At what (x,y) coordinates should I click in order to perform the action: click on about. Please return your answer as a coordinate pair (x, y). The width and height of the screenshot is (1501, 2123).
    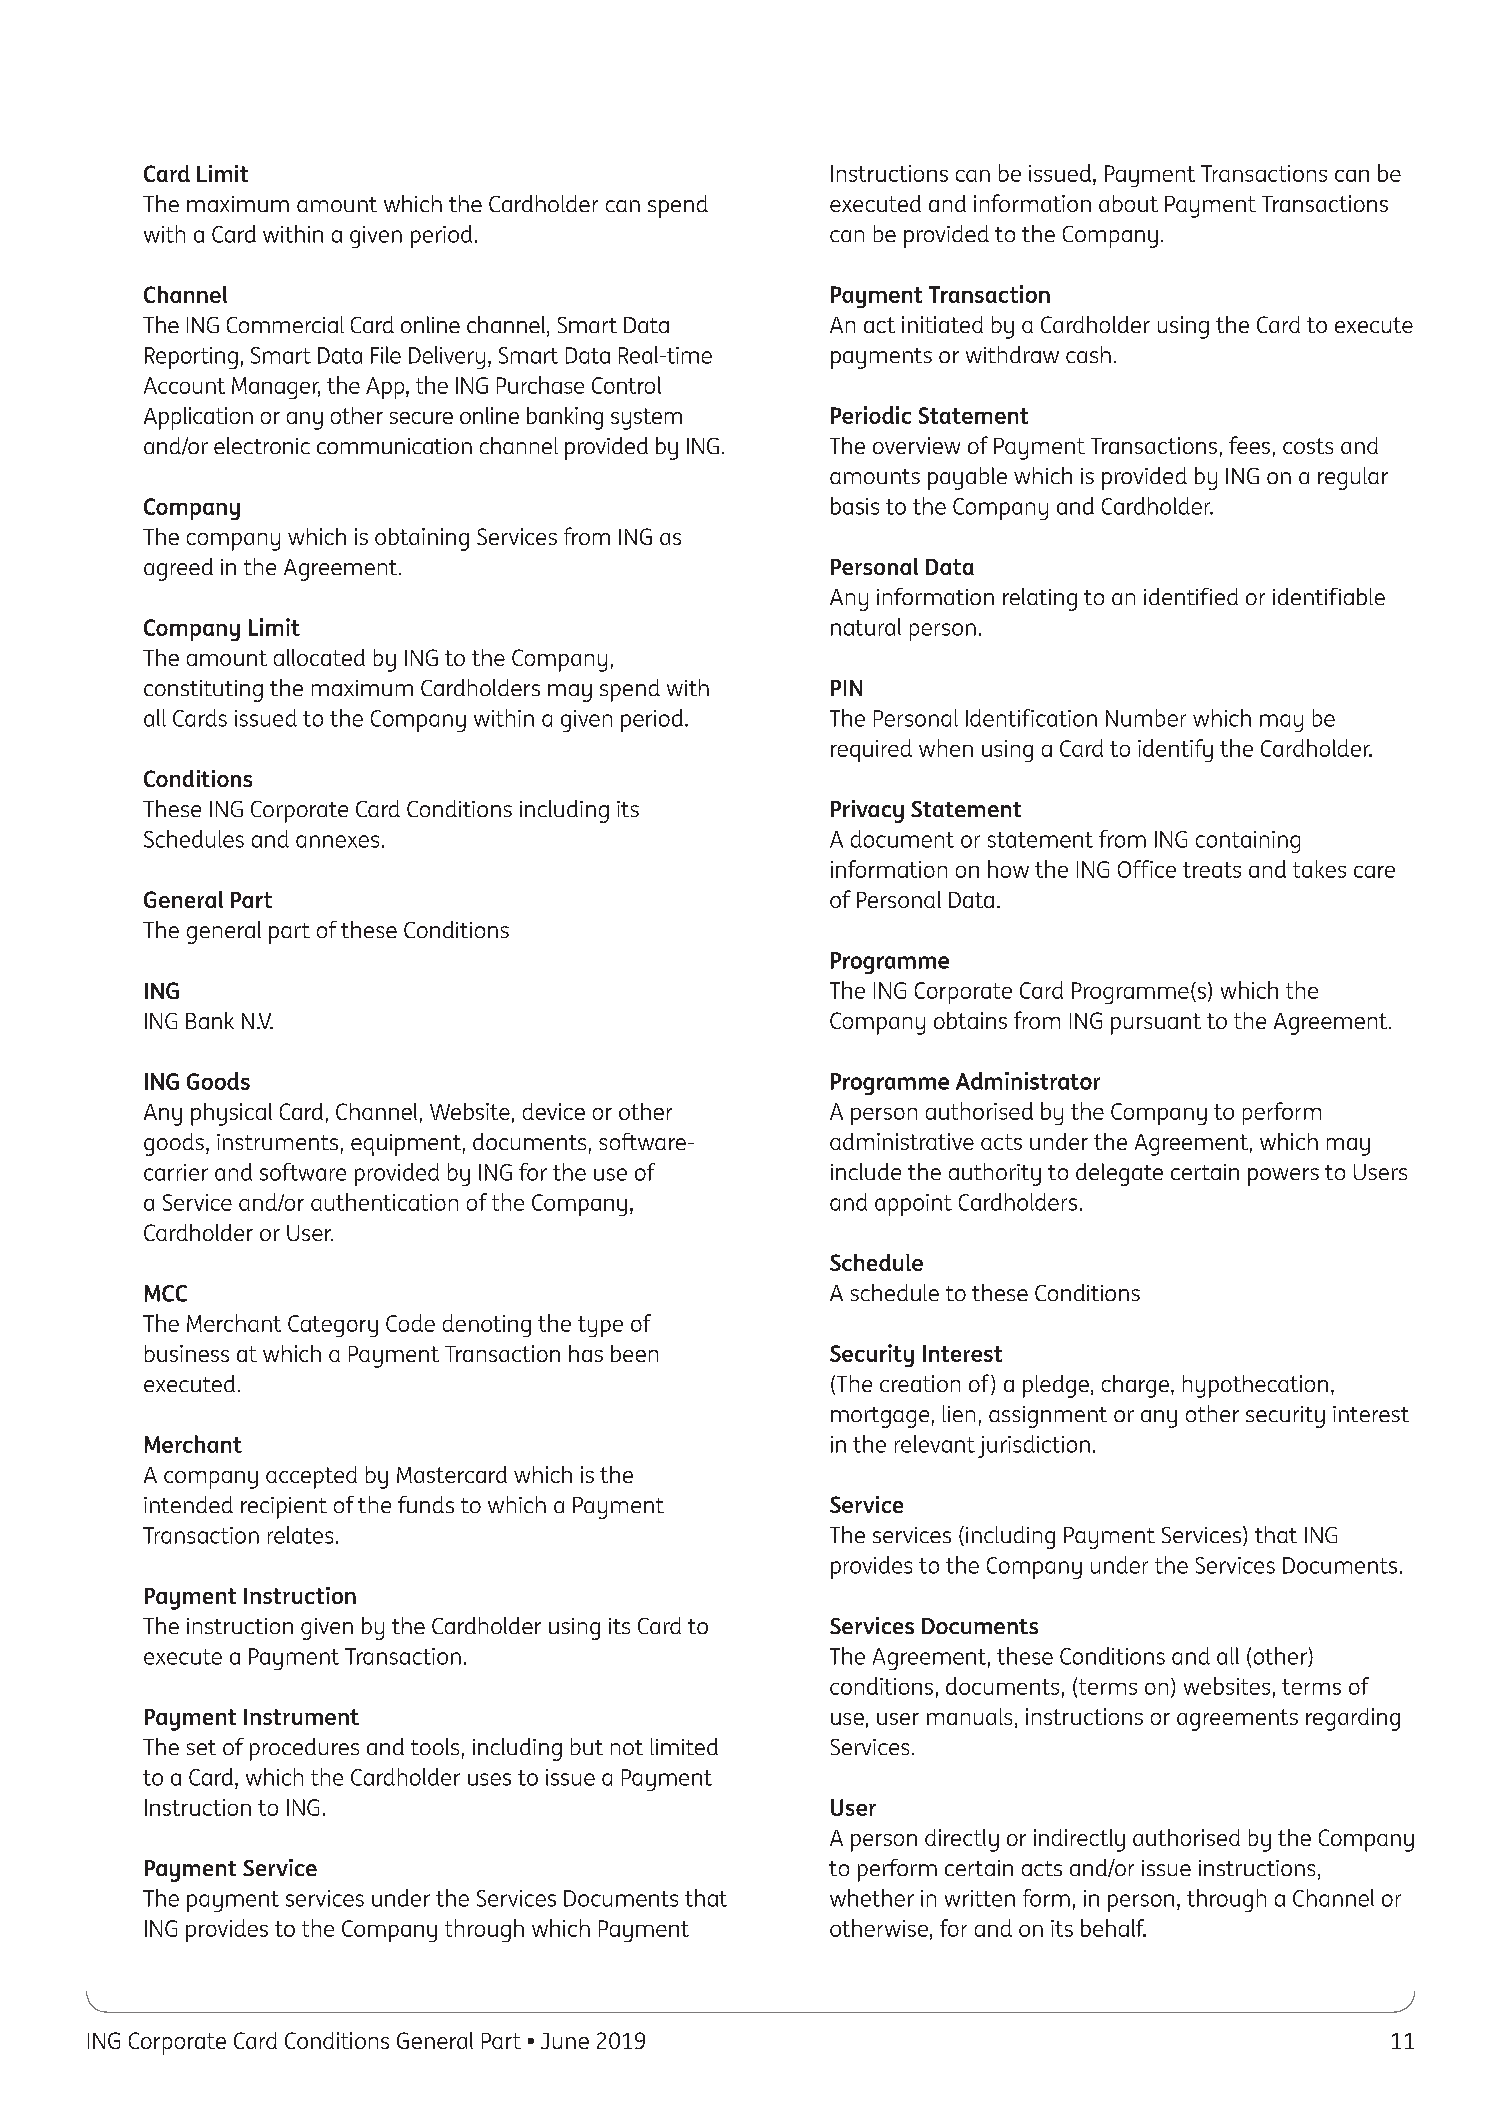
    Looking at the image, I should click on (1128, 203).
